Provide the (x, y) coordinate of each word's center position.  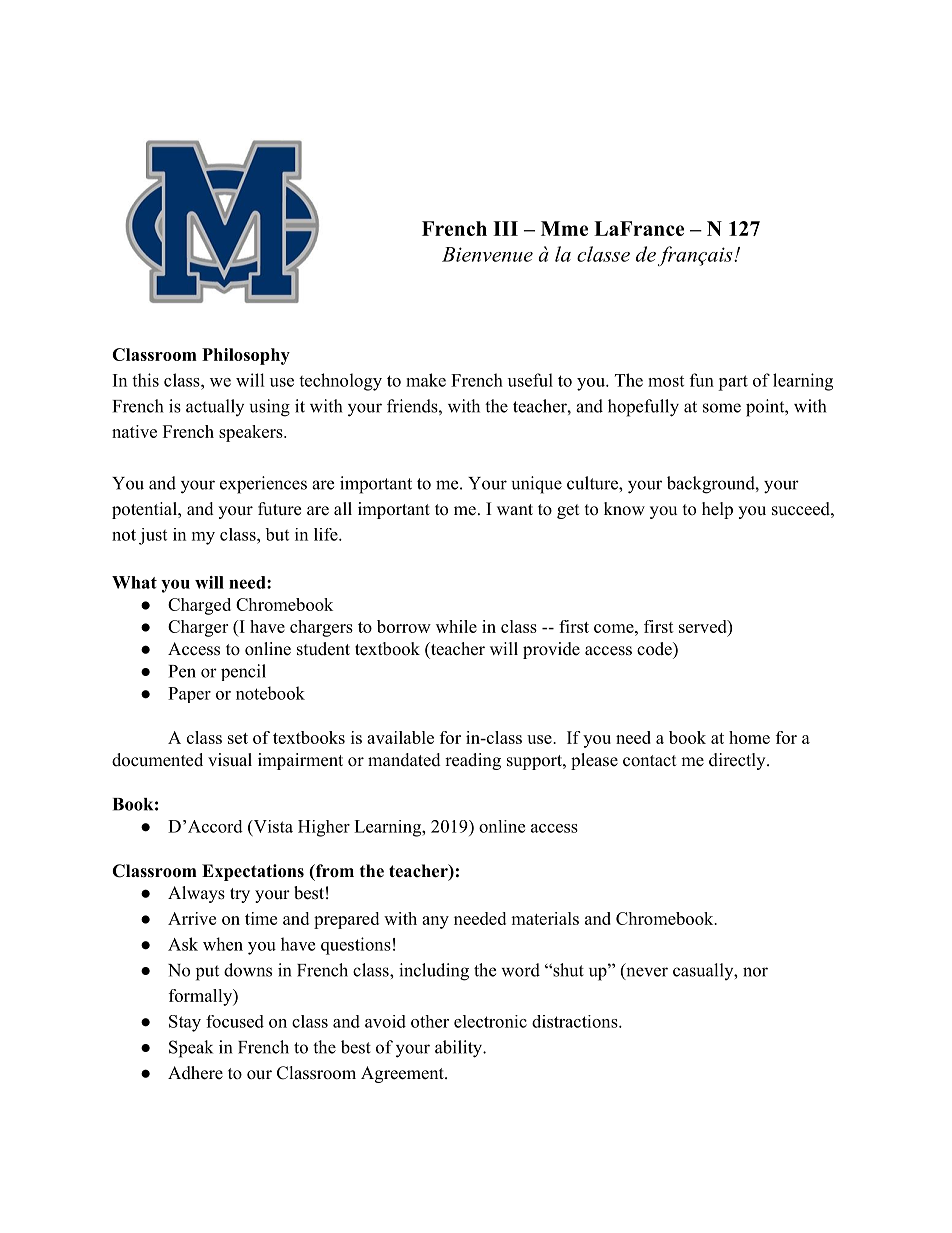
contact (649, 761)
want (515, 509)
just (153, 536)
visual (230, 760)
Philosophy (246, 356)
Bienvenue (487, 254)
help (717, 510)
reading (473, 761)
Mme (564, 228)
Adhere (195, 1073)
